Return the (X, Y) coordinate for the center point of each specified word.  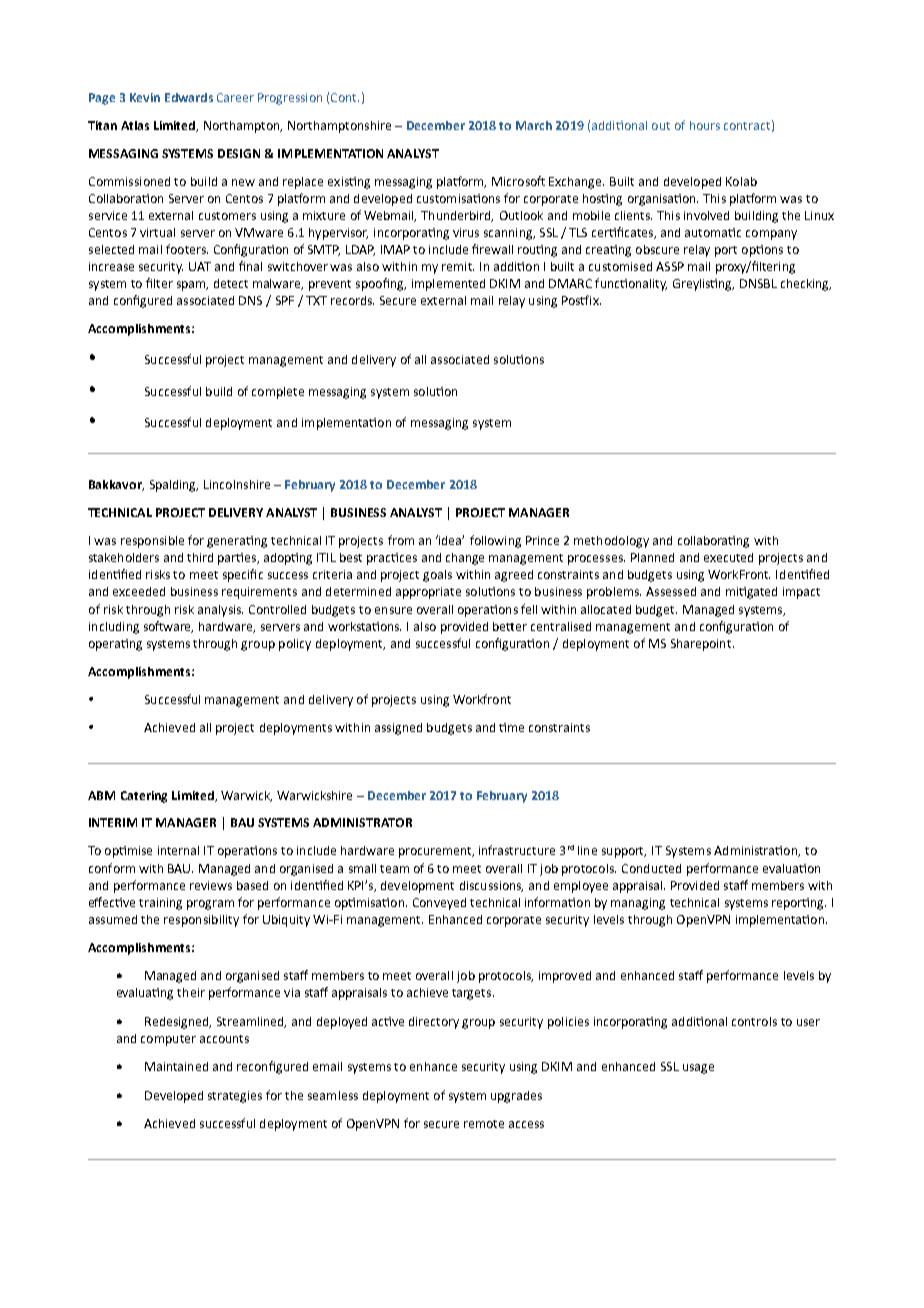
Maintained (176, 1066)
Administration (757, 851)
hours (705, 125)
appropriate (428, 593)
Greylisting (703, 285)
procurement (436, 852)
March (534, 125)
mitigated (751, 593)
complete (278, 393)
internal (178, 850)
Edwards (189, 97)
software (168, 627)
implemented (448, 285)
